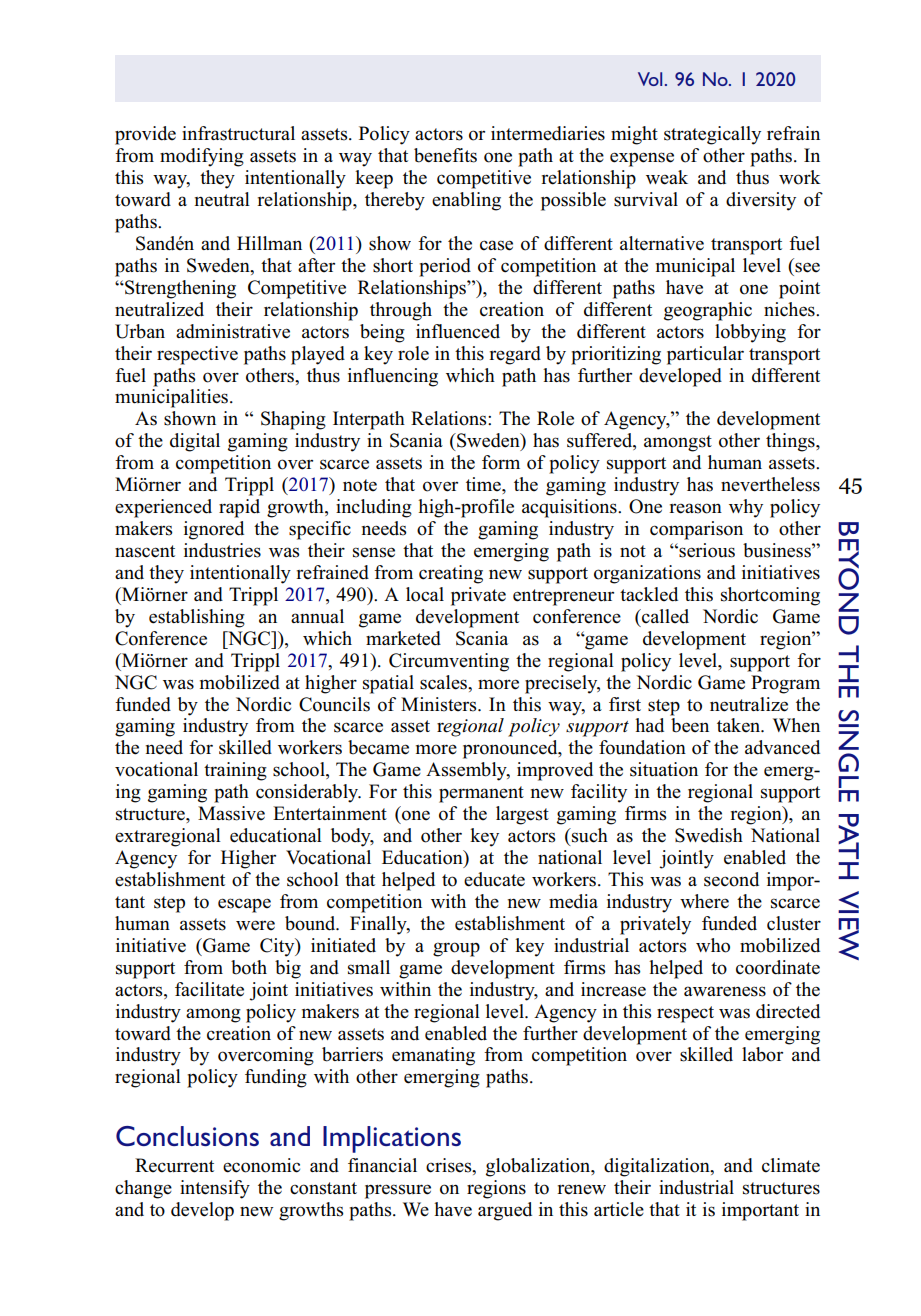 Image resolution: width=921 pixels, height=1316 pixels. What do you see at coordinates (484, 484) in the page?
I see `time` at bounding box center [484, 484].
